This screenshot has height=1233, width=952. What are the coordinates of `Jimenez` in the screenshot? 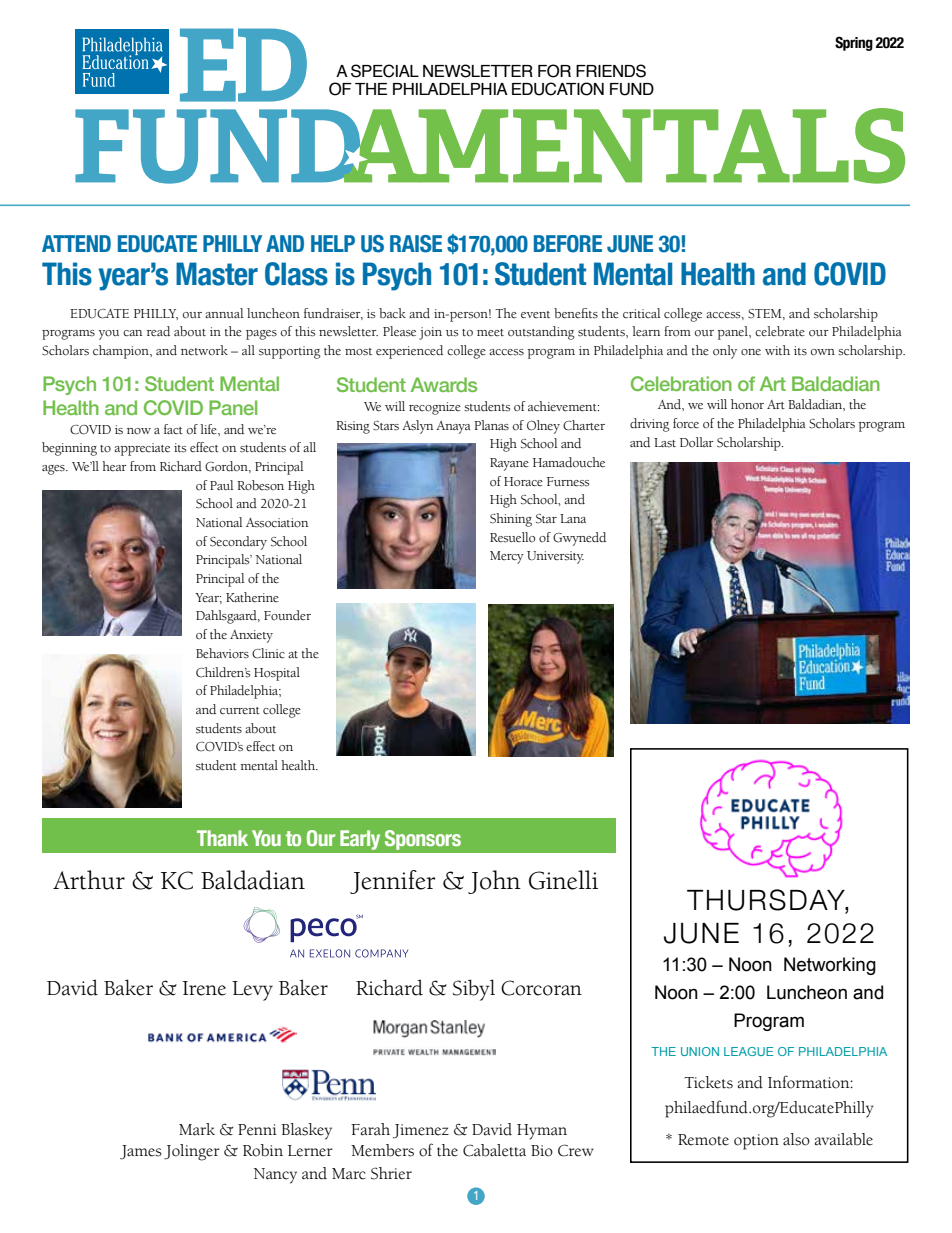 It's located at (421, 1131).
